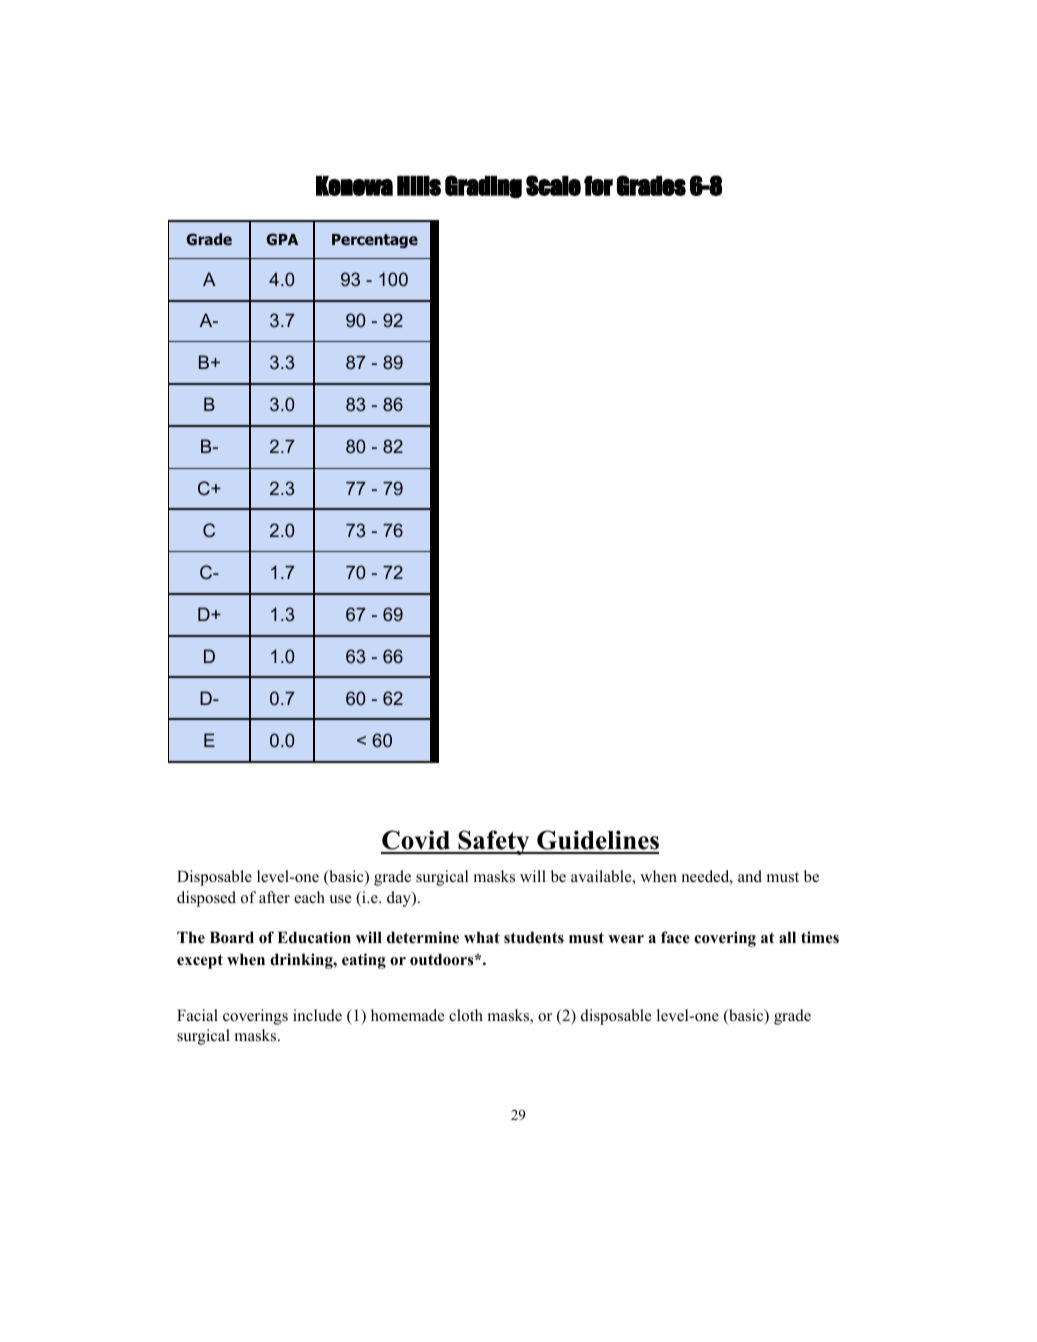 Image resolution: width=1037 pixels, height=1342 pixels. I want to click on Safety, so click(494, 842).
